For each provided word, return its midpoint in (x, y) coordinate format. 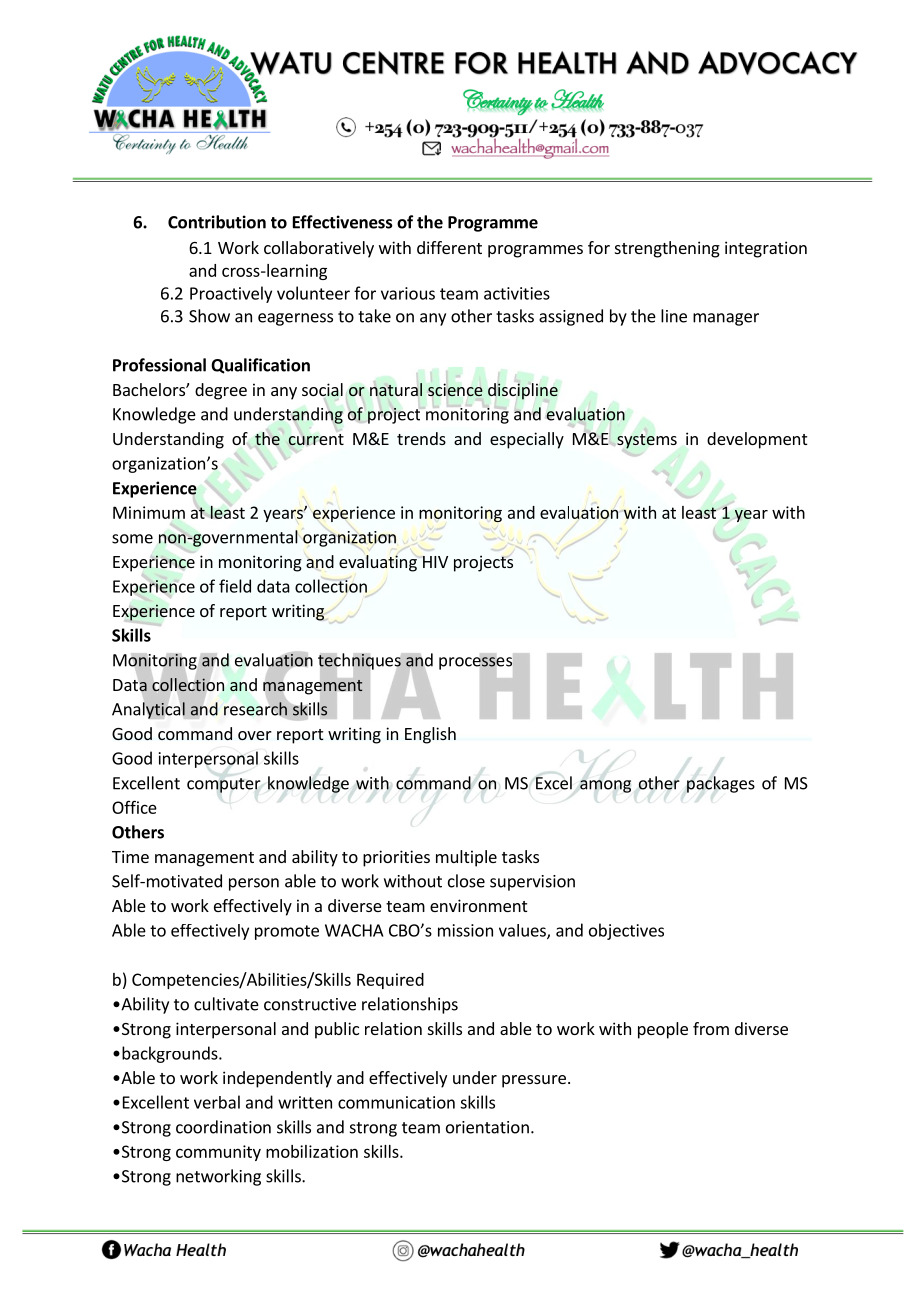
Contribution (217, 222)
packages (721, 784)
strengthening (667, 249)
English (430, 735)
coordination (223, 1127)
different (449, 247)
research (255, 709)
